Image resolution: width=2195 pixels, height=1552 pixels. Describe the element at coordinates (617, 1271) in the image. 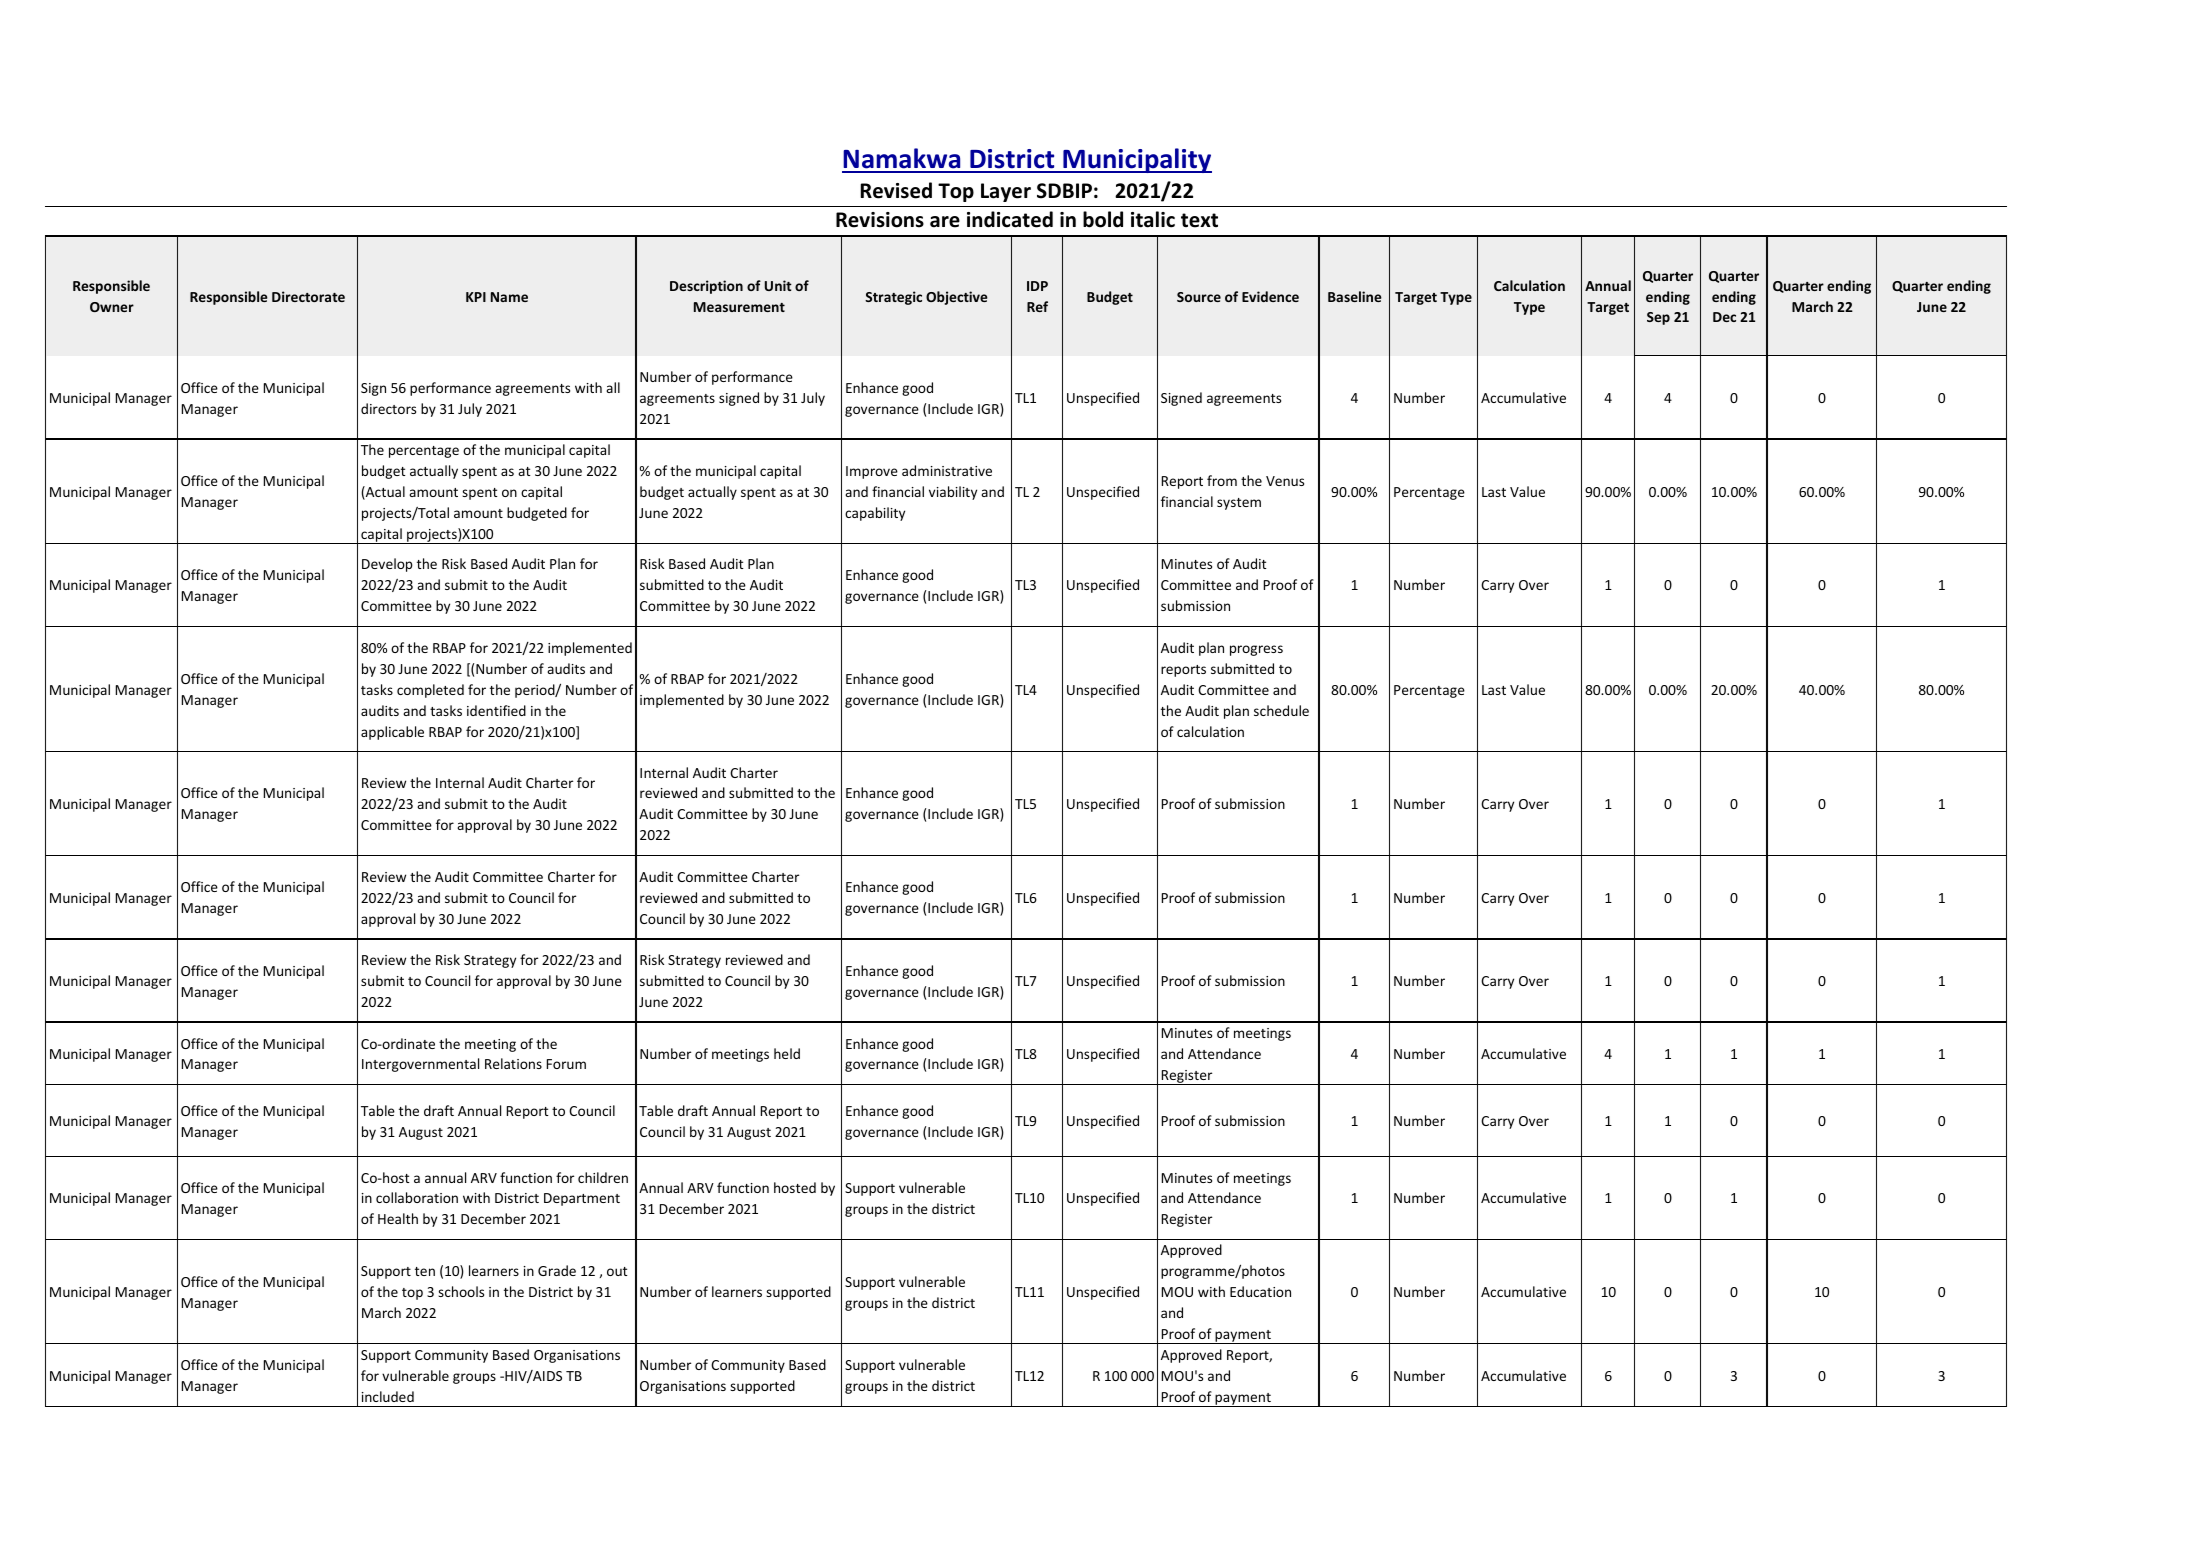

I see `out` at that location.
